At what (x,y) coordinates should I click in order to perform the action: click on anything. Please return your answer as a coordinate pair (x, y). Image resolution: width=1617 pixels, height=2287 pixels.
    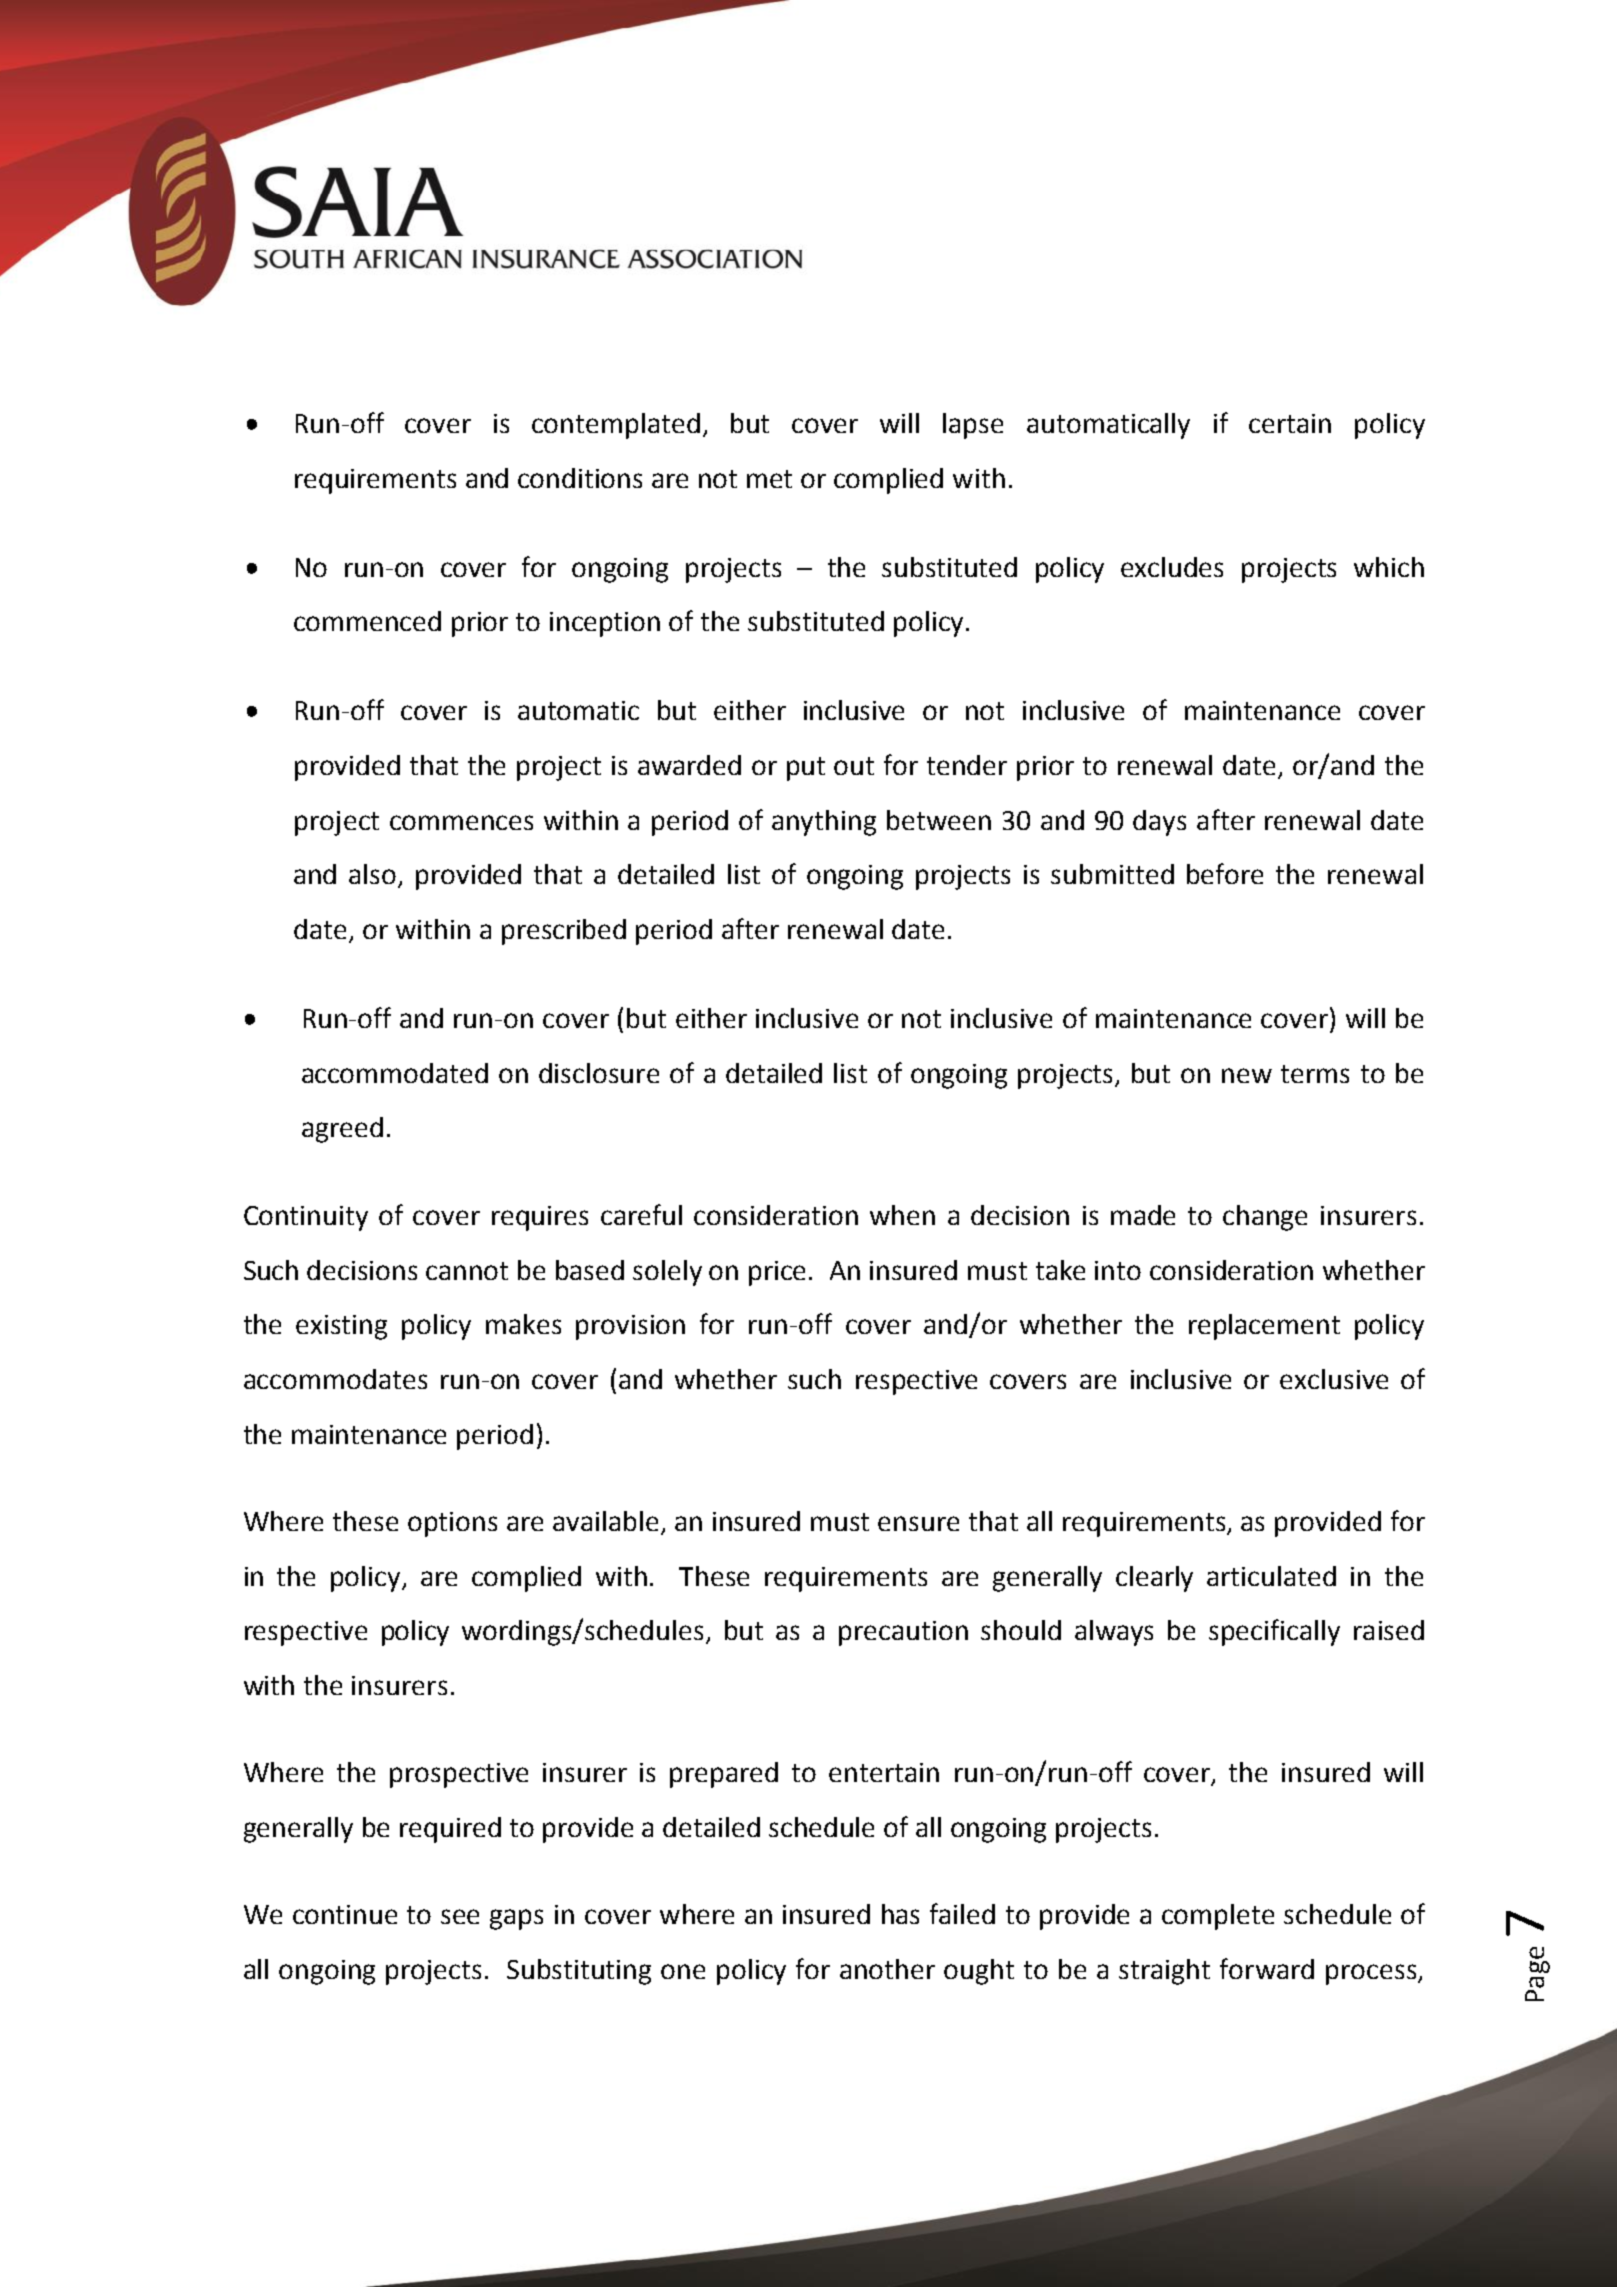
    Looking at the image, I should click on (824, 823).
